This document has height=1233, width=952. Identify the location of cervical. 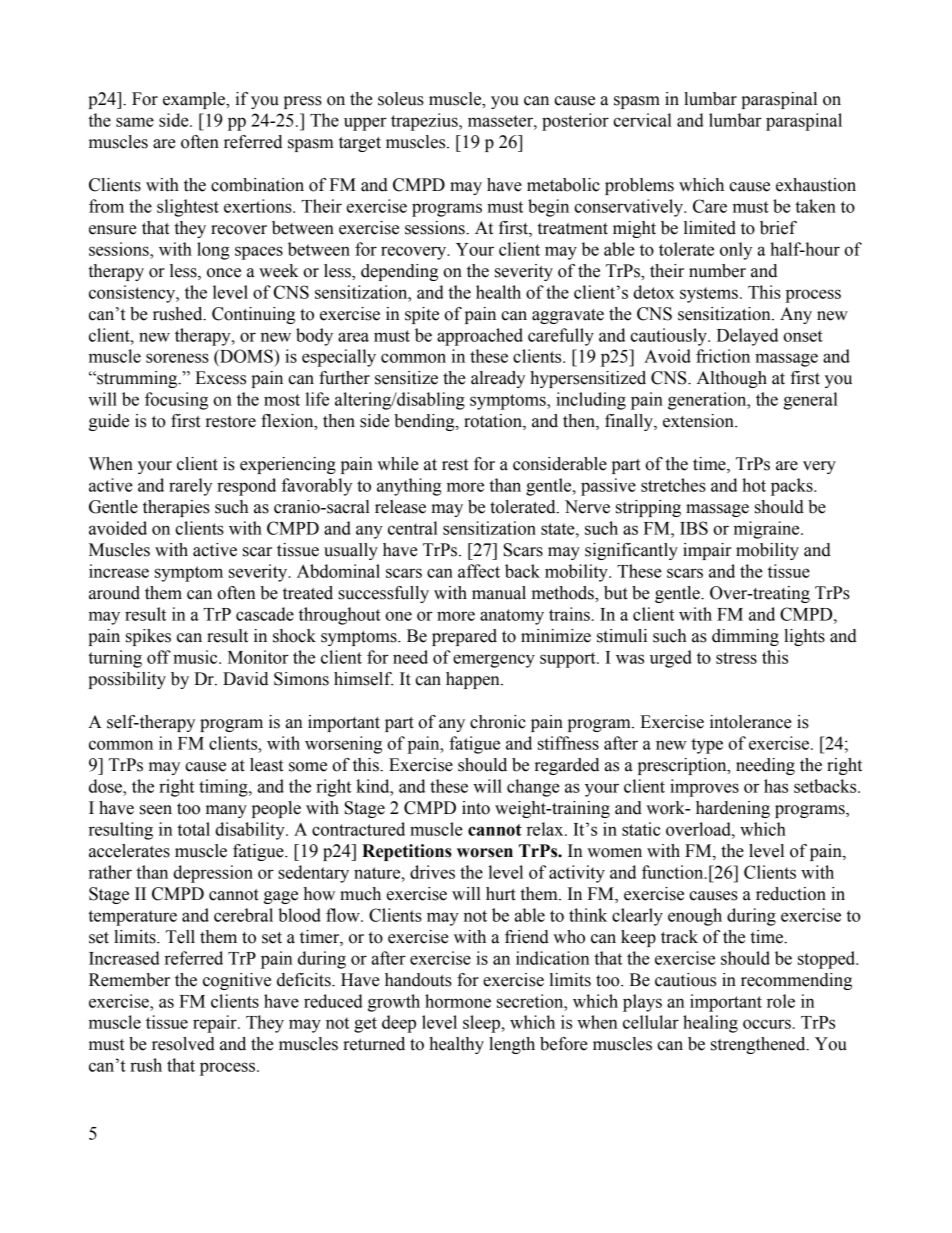
(642, 120).
